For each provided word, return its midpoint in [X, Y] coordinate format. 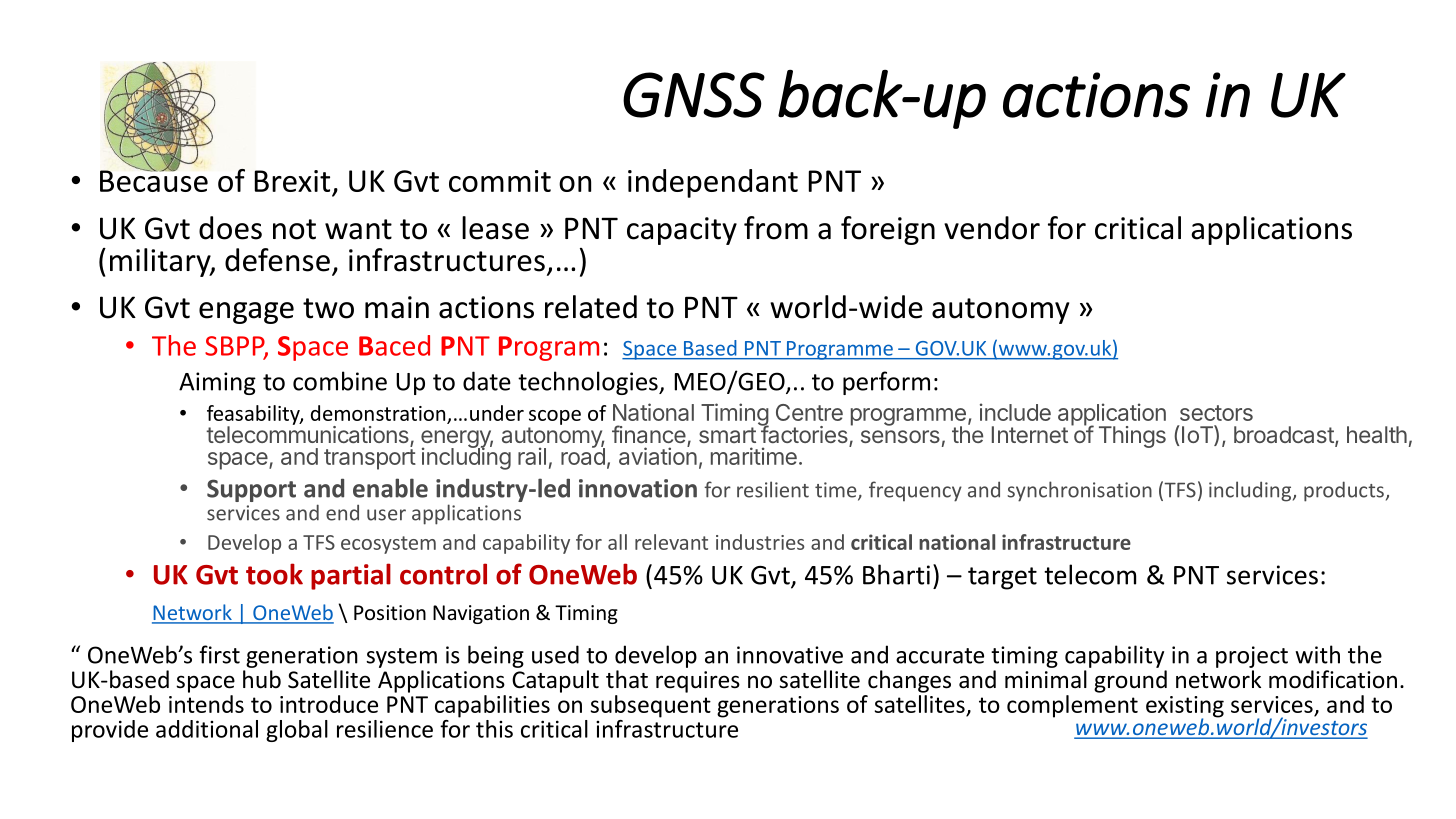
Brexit [292, 181]
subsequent [651, 706]
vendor [992, 228]
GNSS [694, 95]
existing [1185, 708]
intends [206, 704]
